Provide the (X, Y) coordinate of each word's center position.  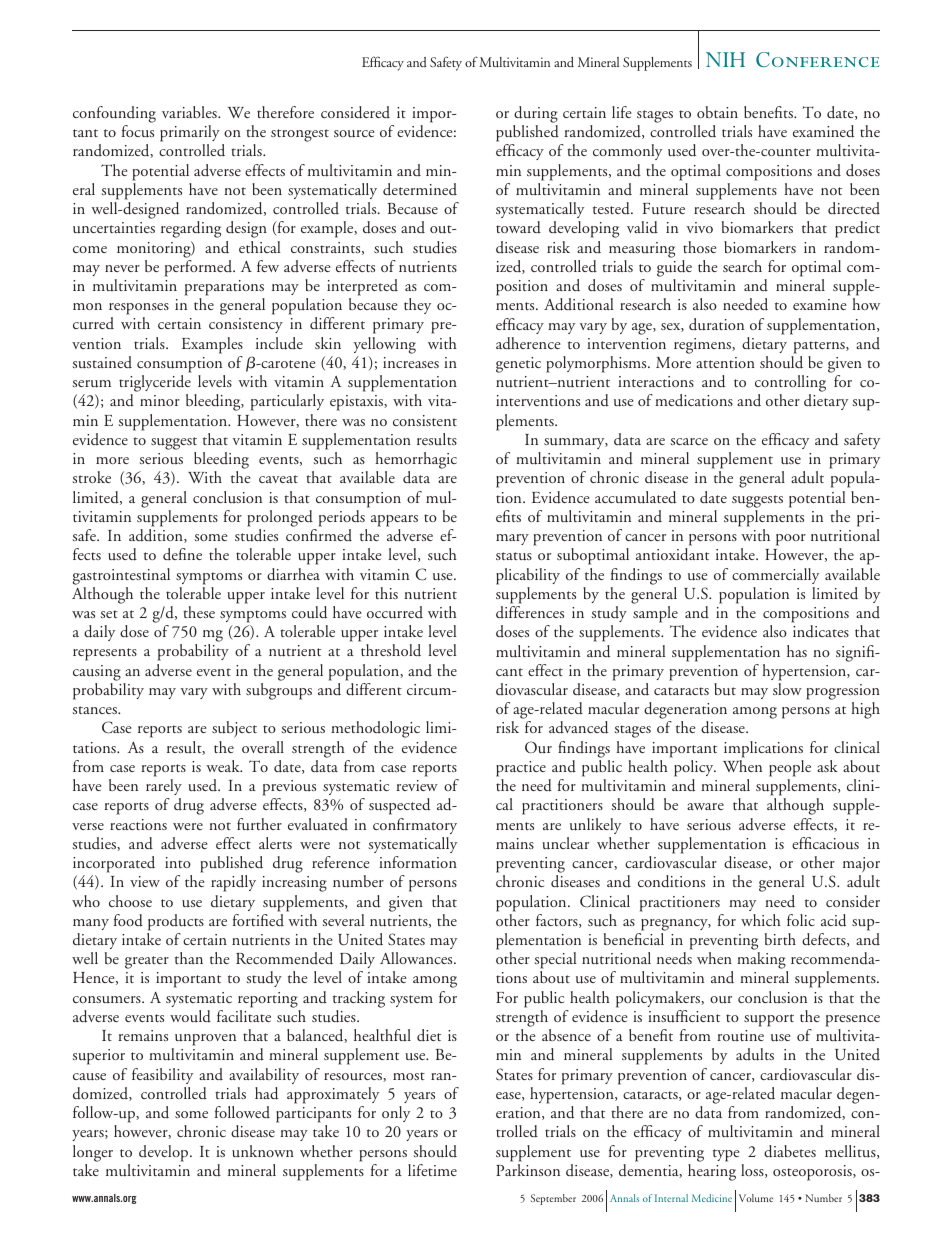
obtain (717, 112)
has (797, 651)
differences (530, 612)
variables (190, 112)
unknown (263, 1151)
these (199, 612)
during (536, 114)
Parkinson (528, 1170)
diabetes (790, 1151)
